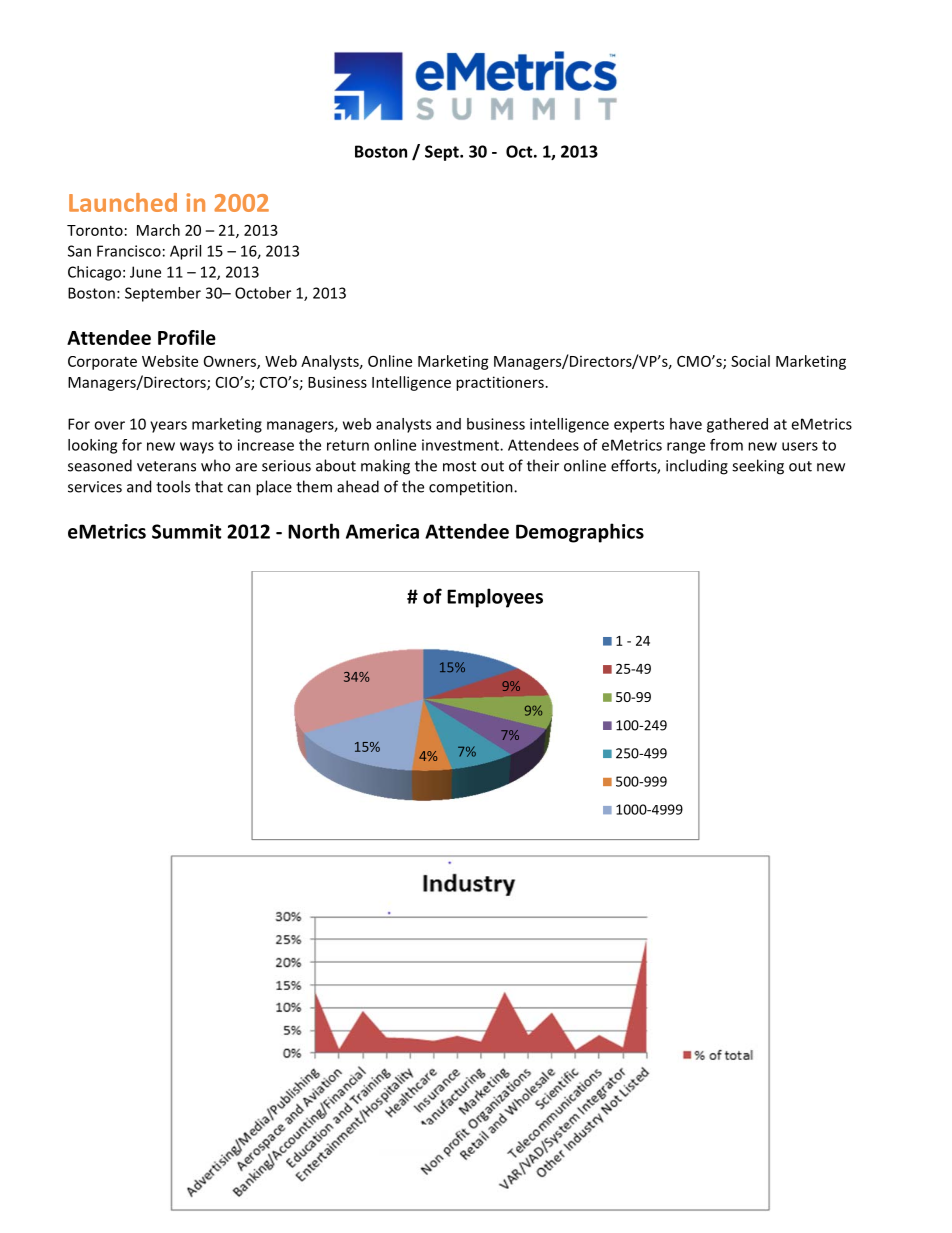  I want to click on tools, so click(173, 486).
